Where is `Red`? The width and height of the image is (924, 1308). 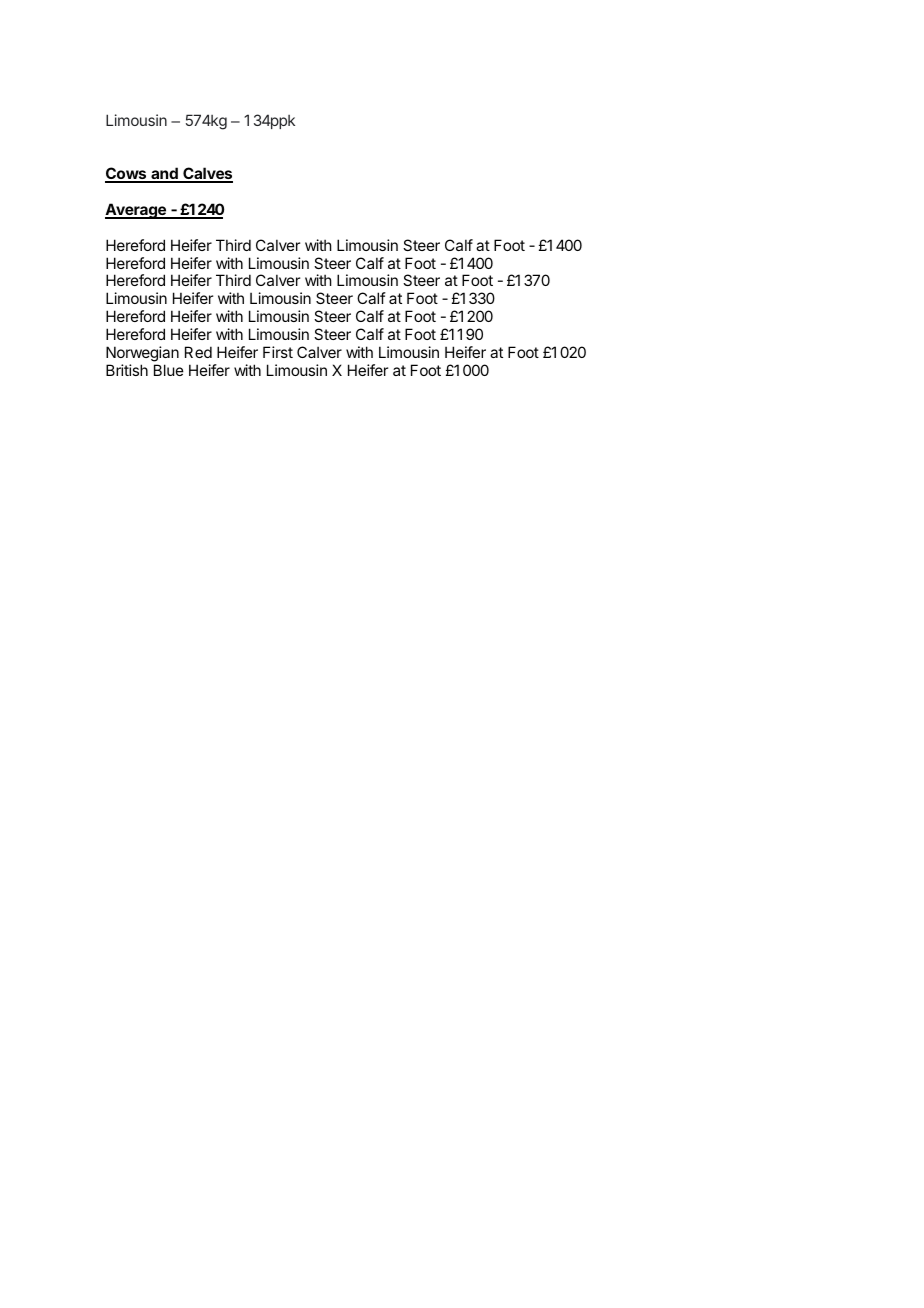 Red is located at coordinates (198, 352).
